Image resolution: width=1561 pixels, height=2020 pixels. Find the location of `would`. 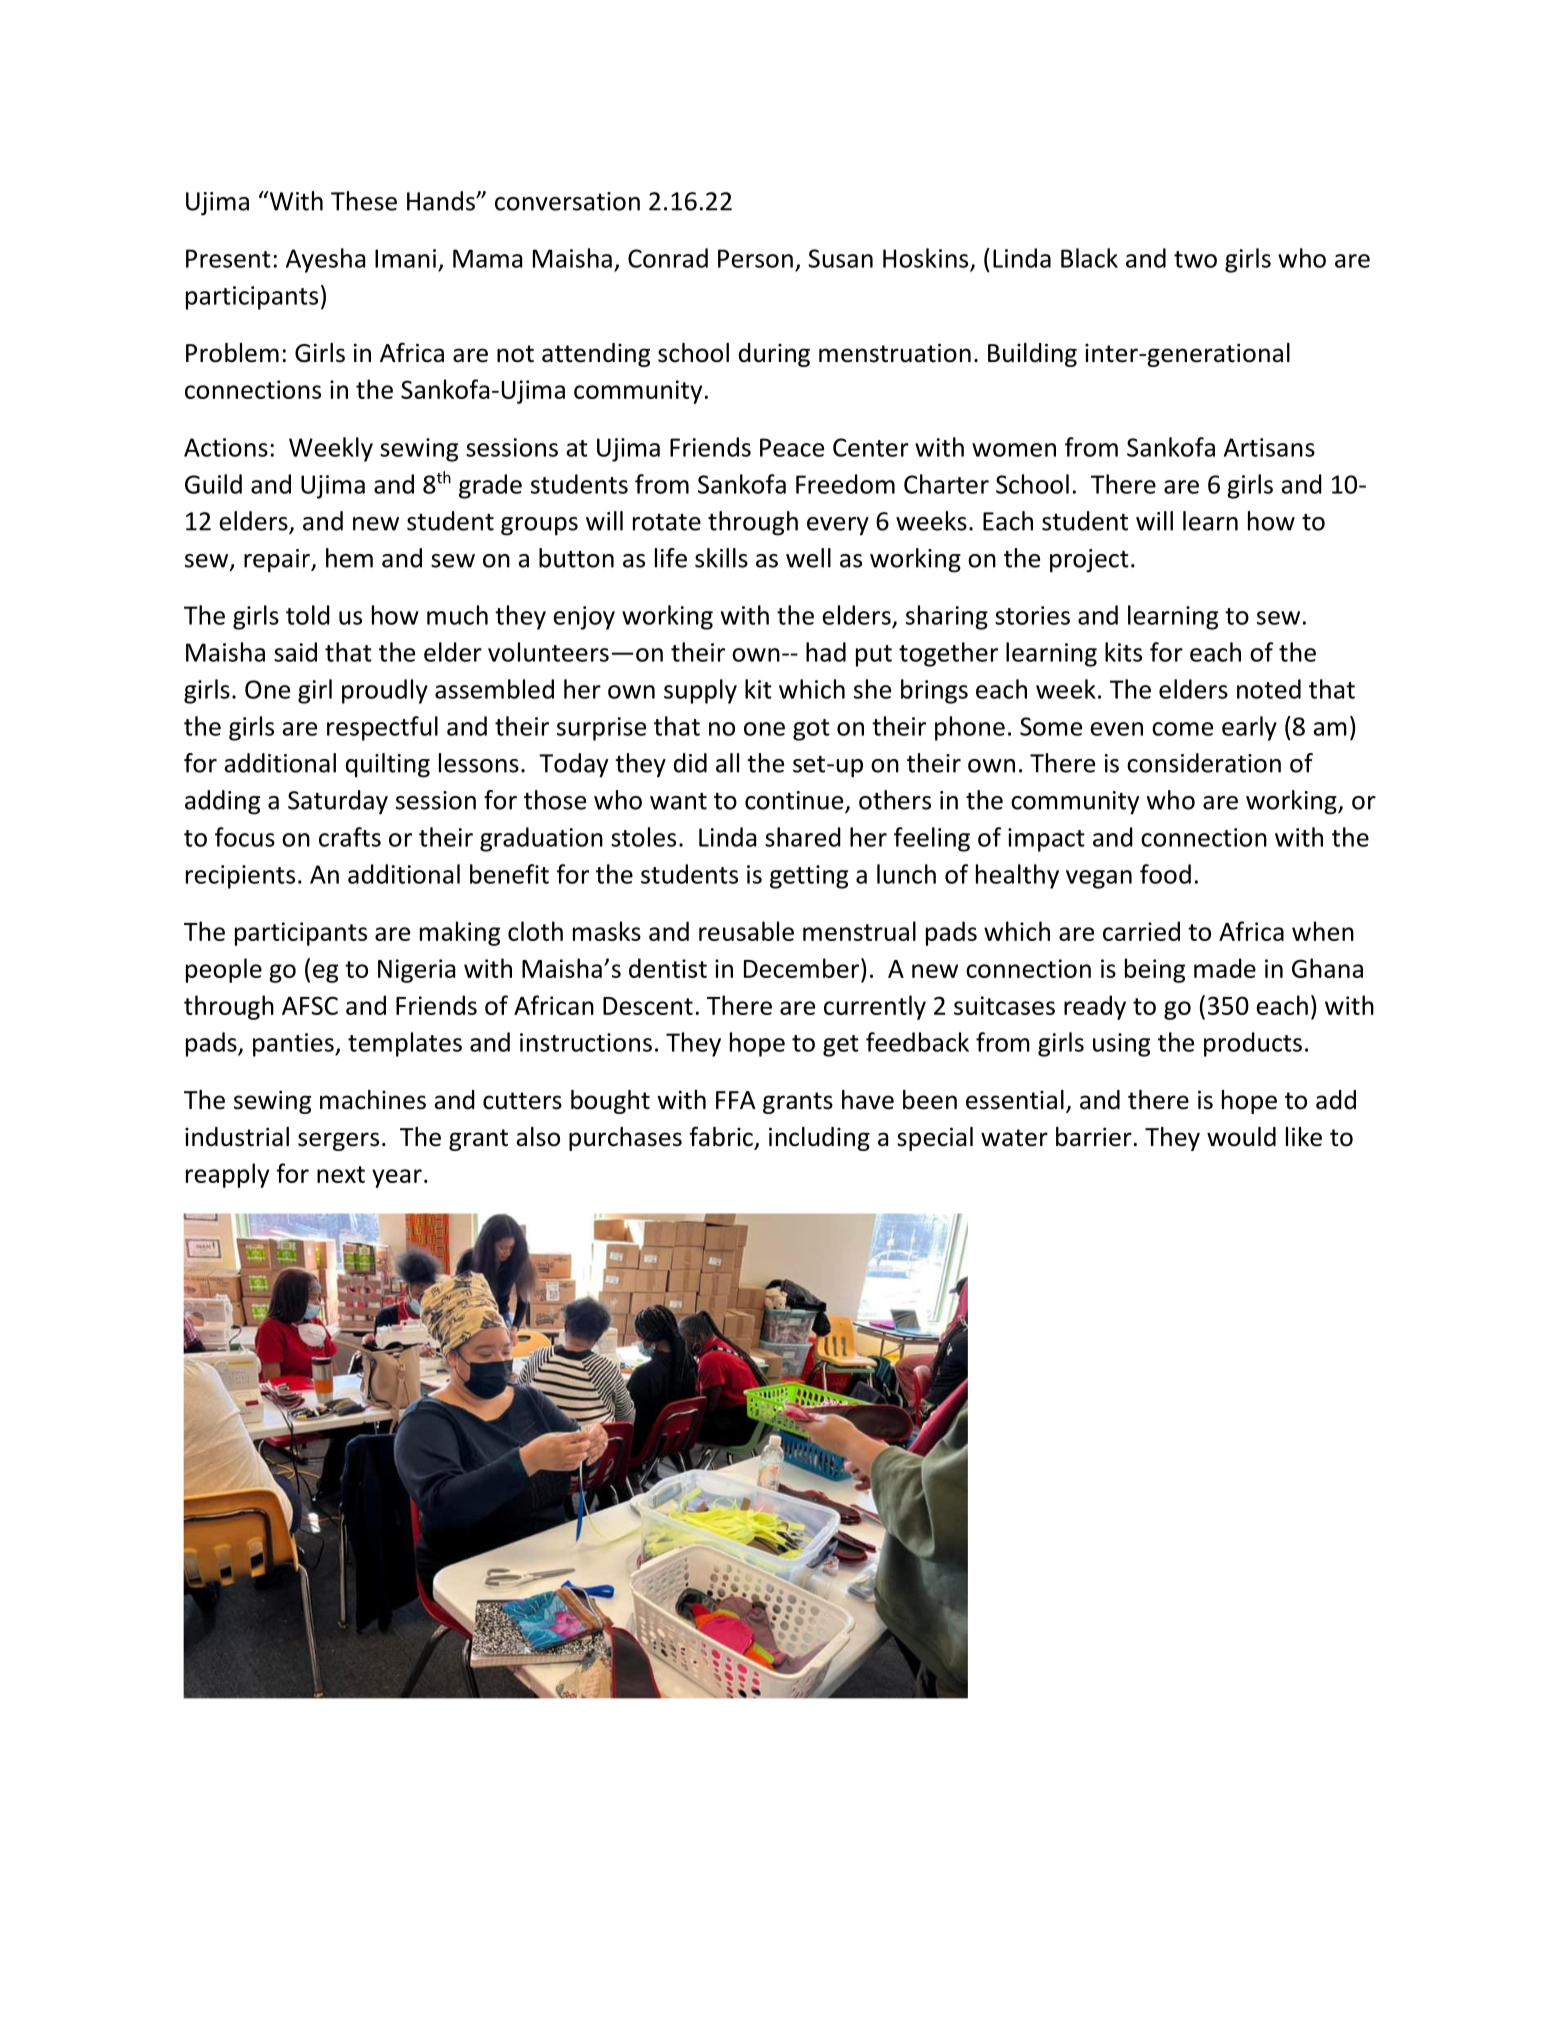

would is located at coordinates (1241, 1137).
